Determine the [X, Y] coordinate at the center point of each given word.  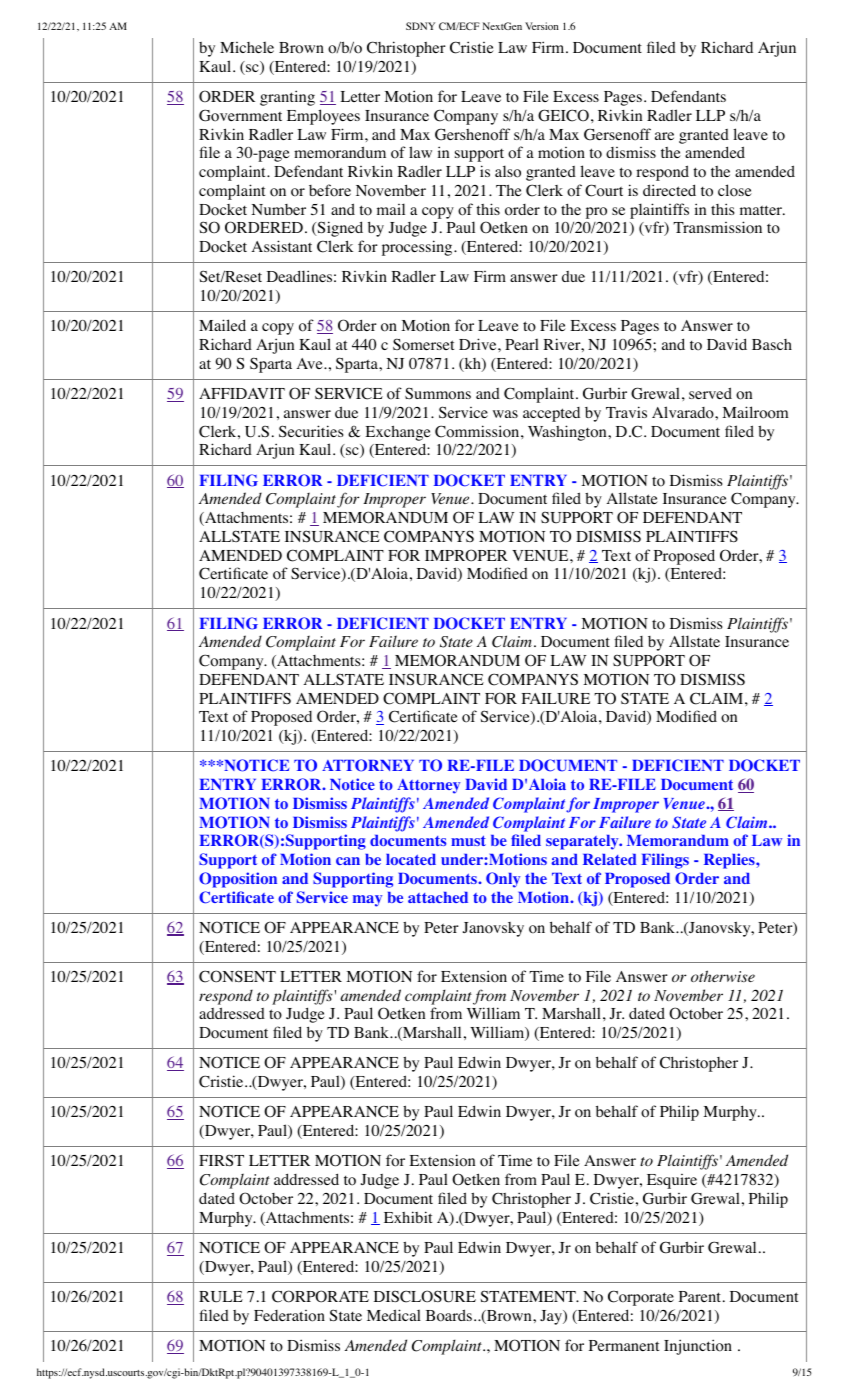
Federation [289, 1316]
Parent [700, 1296]
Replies [730, 861]
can [348, 861]
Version [542, 26]
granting [287, 98]
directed [669, 190]
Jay [552, 1317]
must [468, 840]
